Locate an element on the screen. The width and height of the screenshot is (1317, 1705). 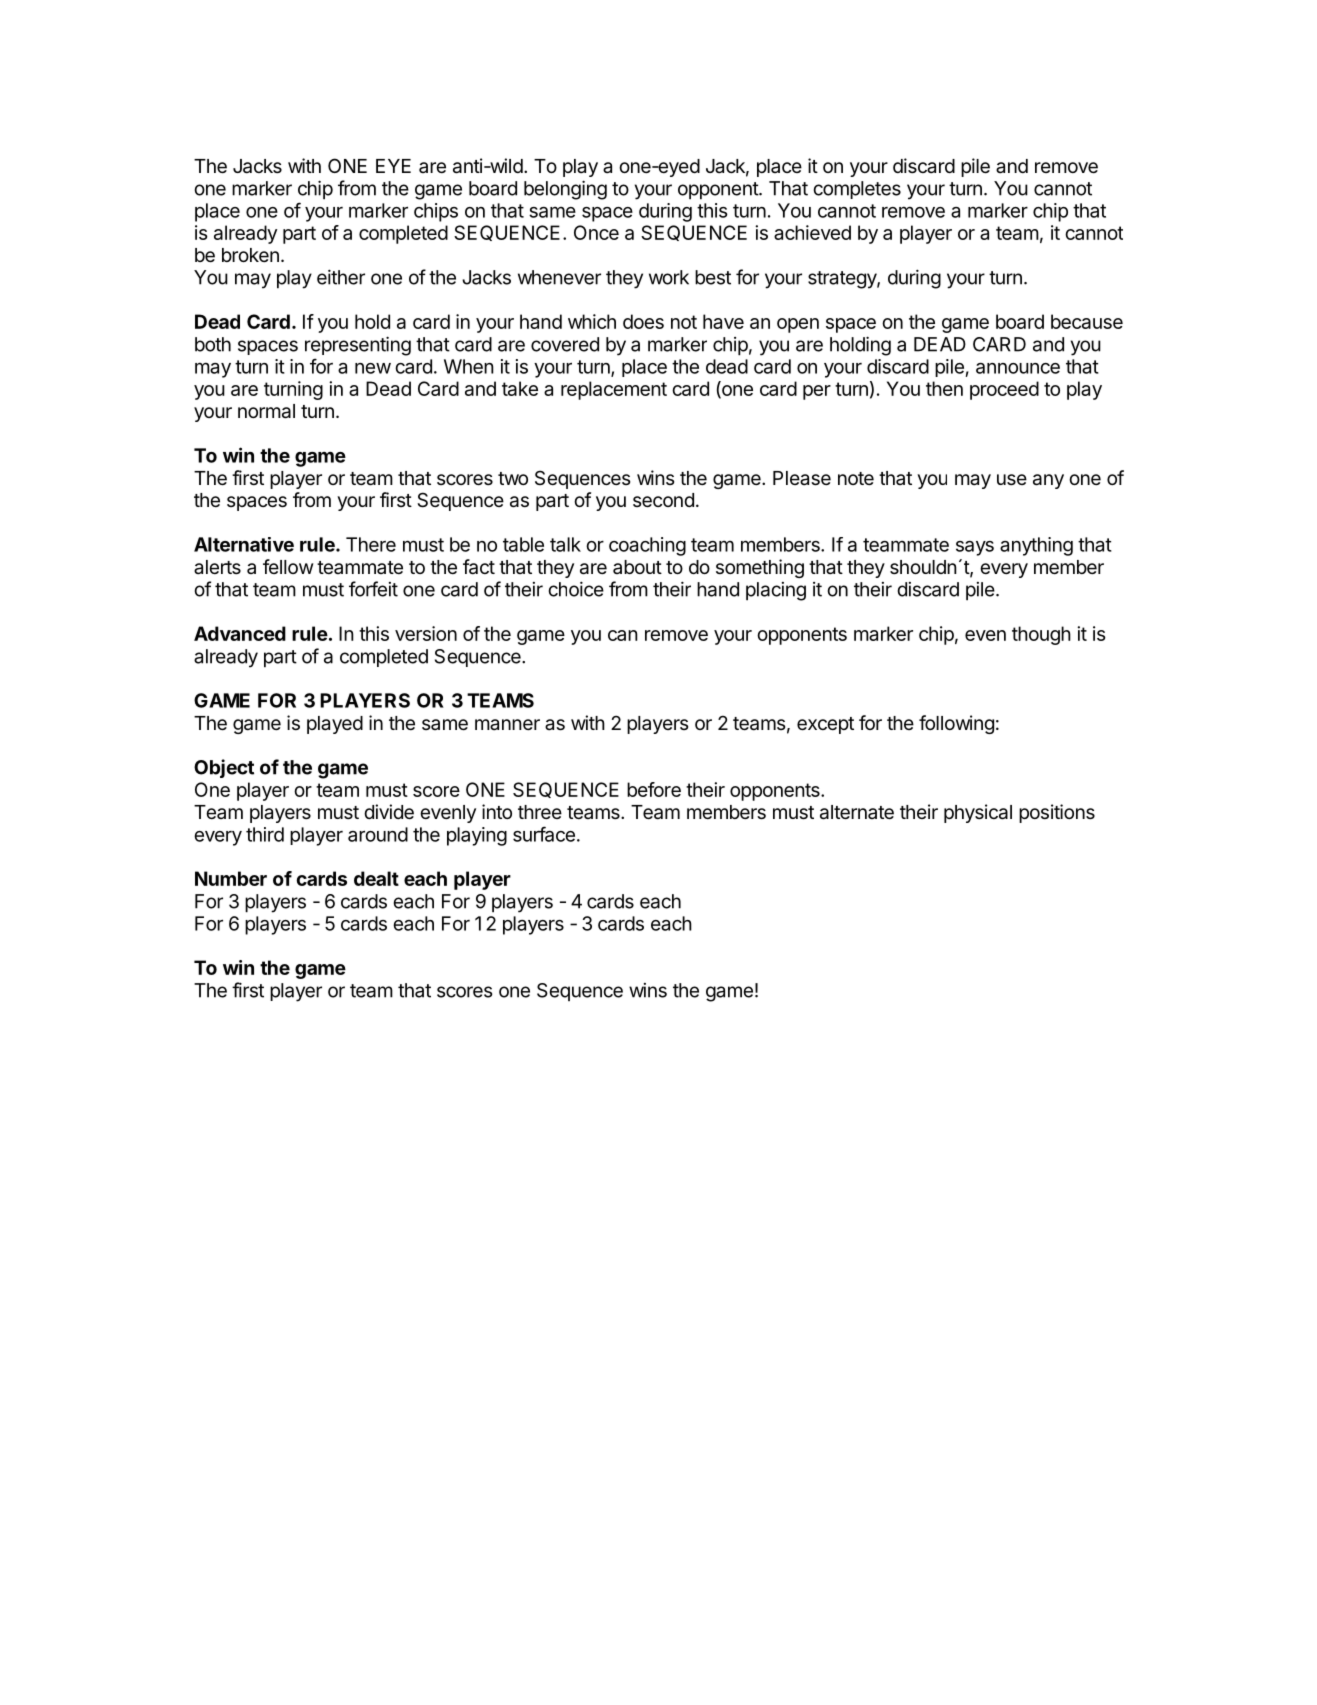
proceed is located at coordinates (1004, 390).
